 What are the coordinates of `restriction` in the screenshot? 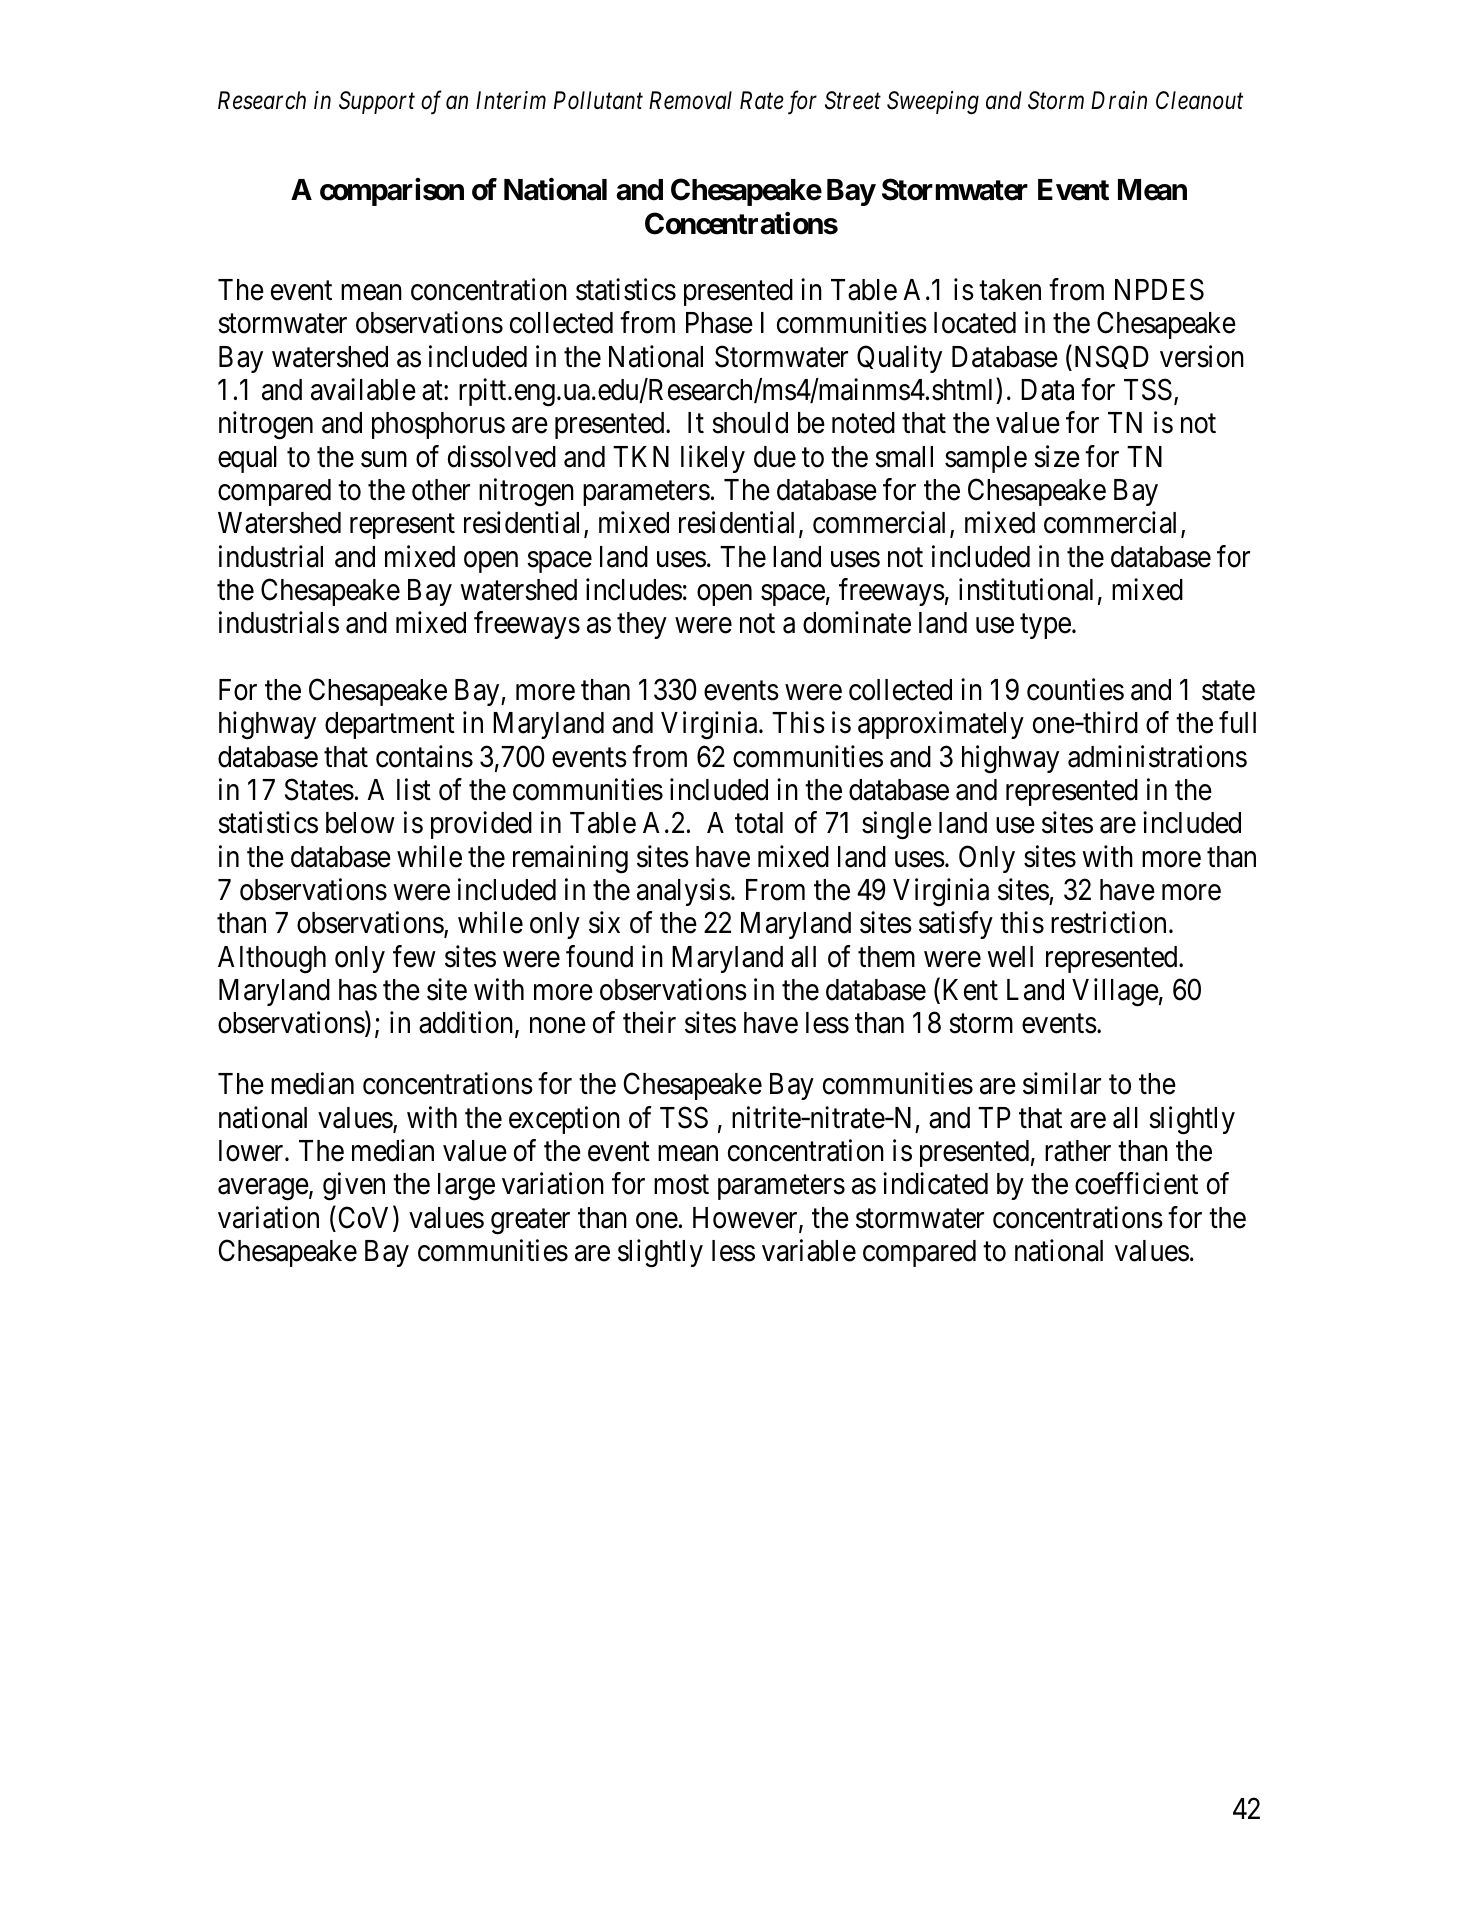 It's located at (1108, 923).
